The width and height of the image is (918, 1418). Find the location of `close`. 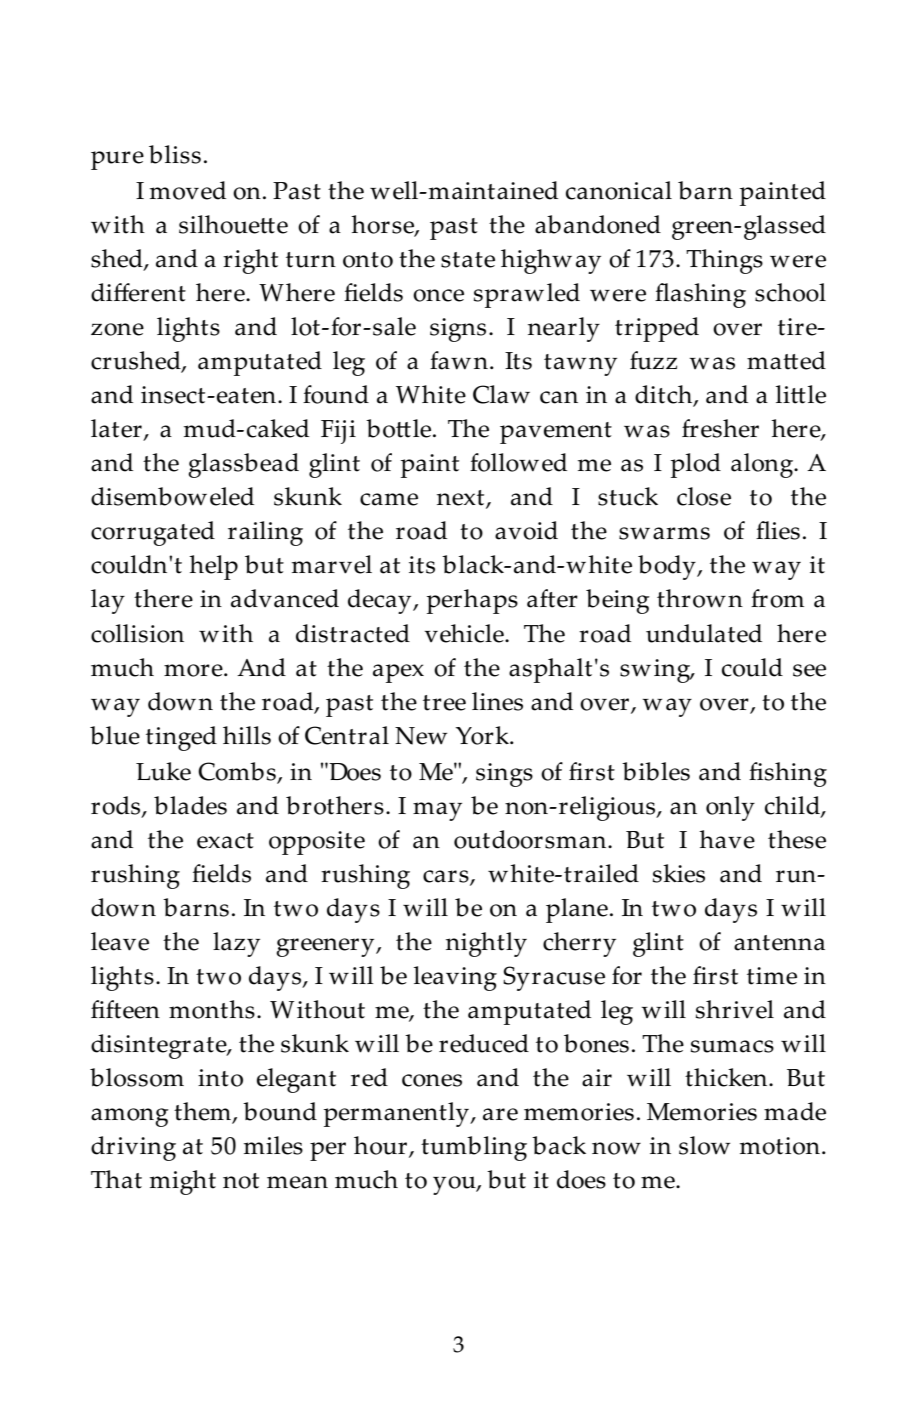

close is located at coordinates (704, 496).
